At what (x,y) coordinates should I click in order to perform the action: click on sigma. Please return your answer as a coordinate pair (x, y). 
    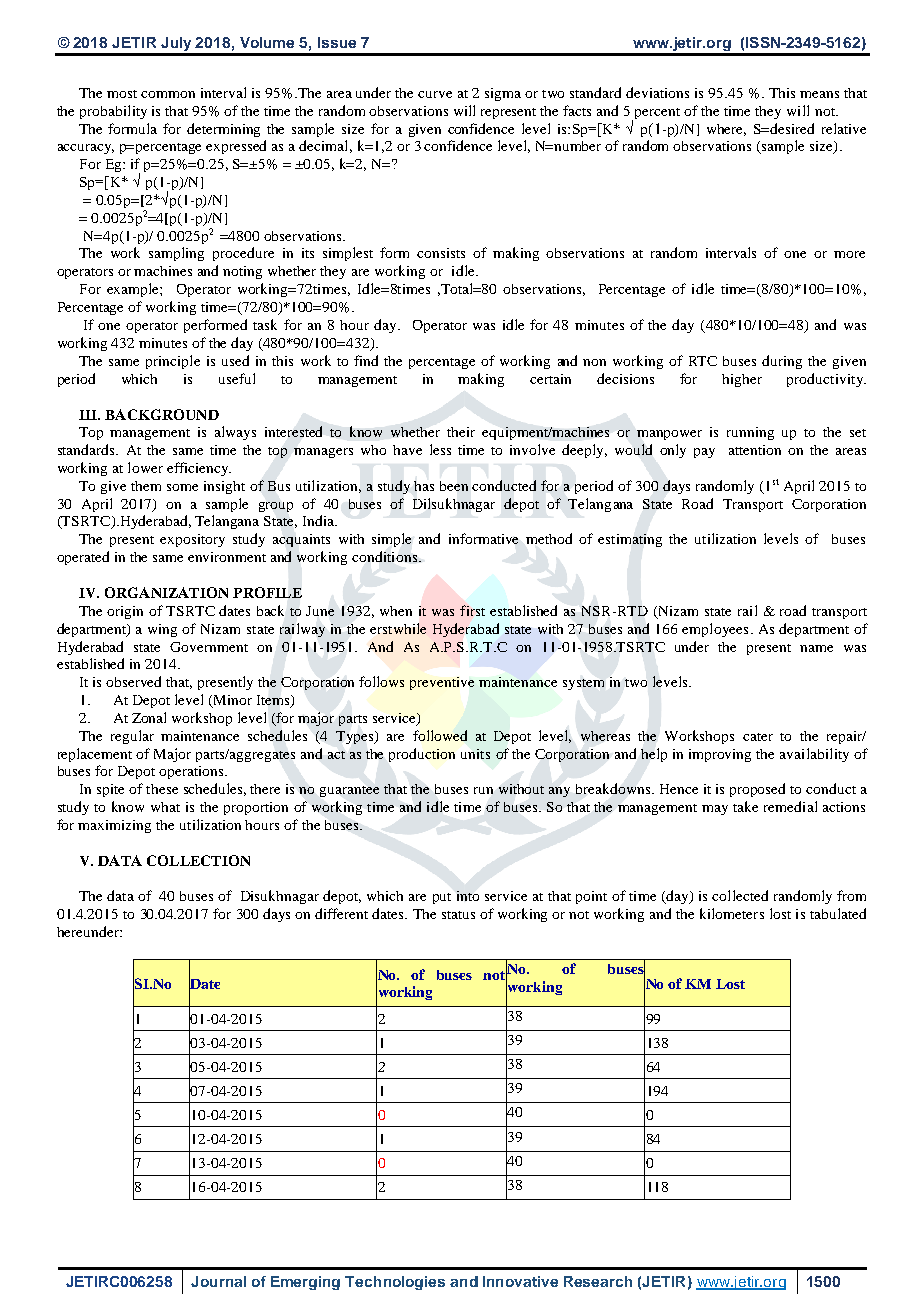
    Looking at the image, I should click on (503, 94).
